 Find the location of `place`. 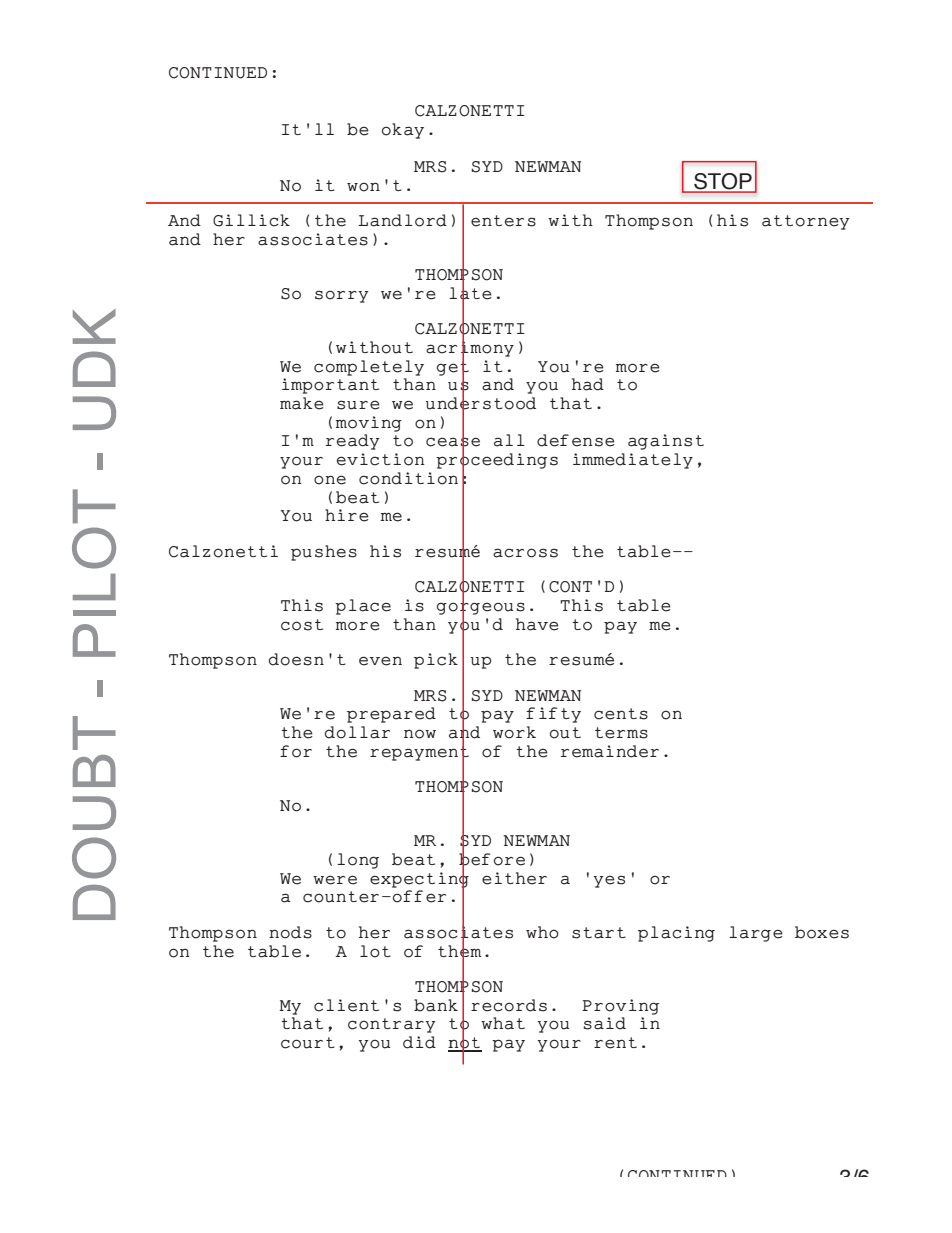

place is located at coordinates (363, 607).
